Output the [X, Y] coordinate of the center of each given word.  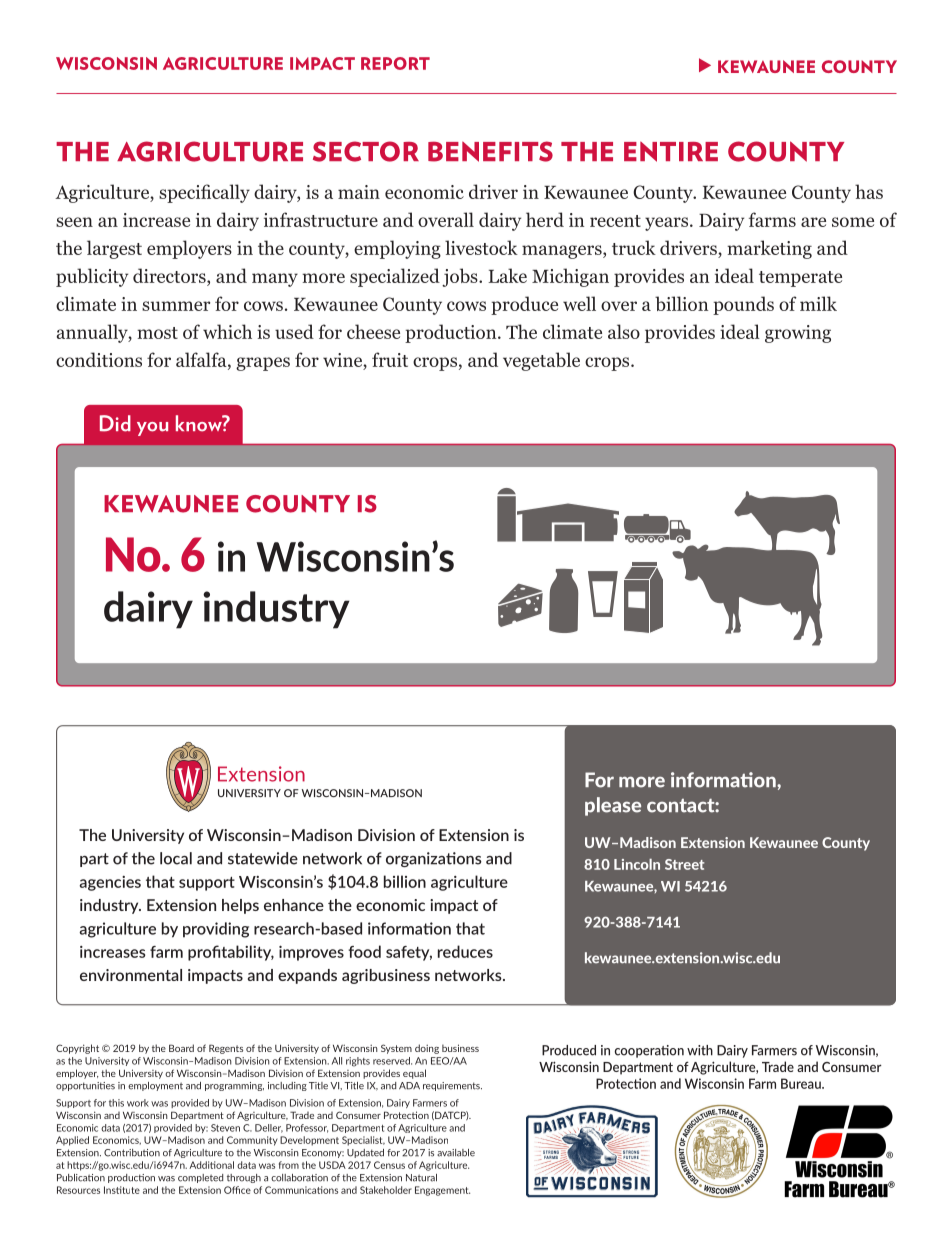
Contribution [132, 1153]
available [456, 1153]
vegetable [541, 361]
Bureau [802, 1083]
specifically [204, 193]
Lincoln [637, 864]
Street [684, 864]
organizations [434, 859]
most [157, 333]
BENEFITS [490, 151]
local [176, 858]
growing [798, 334]
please [613, 806]
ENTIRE [671, 152]
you [152, 429]
